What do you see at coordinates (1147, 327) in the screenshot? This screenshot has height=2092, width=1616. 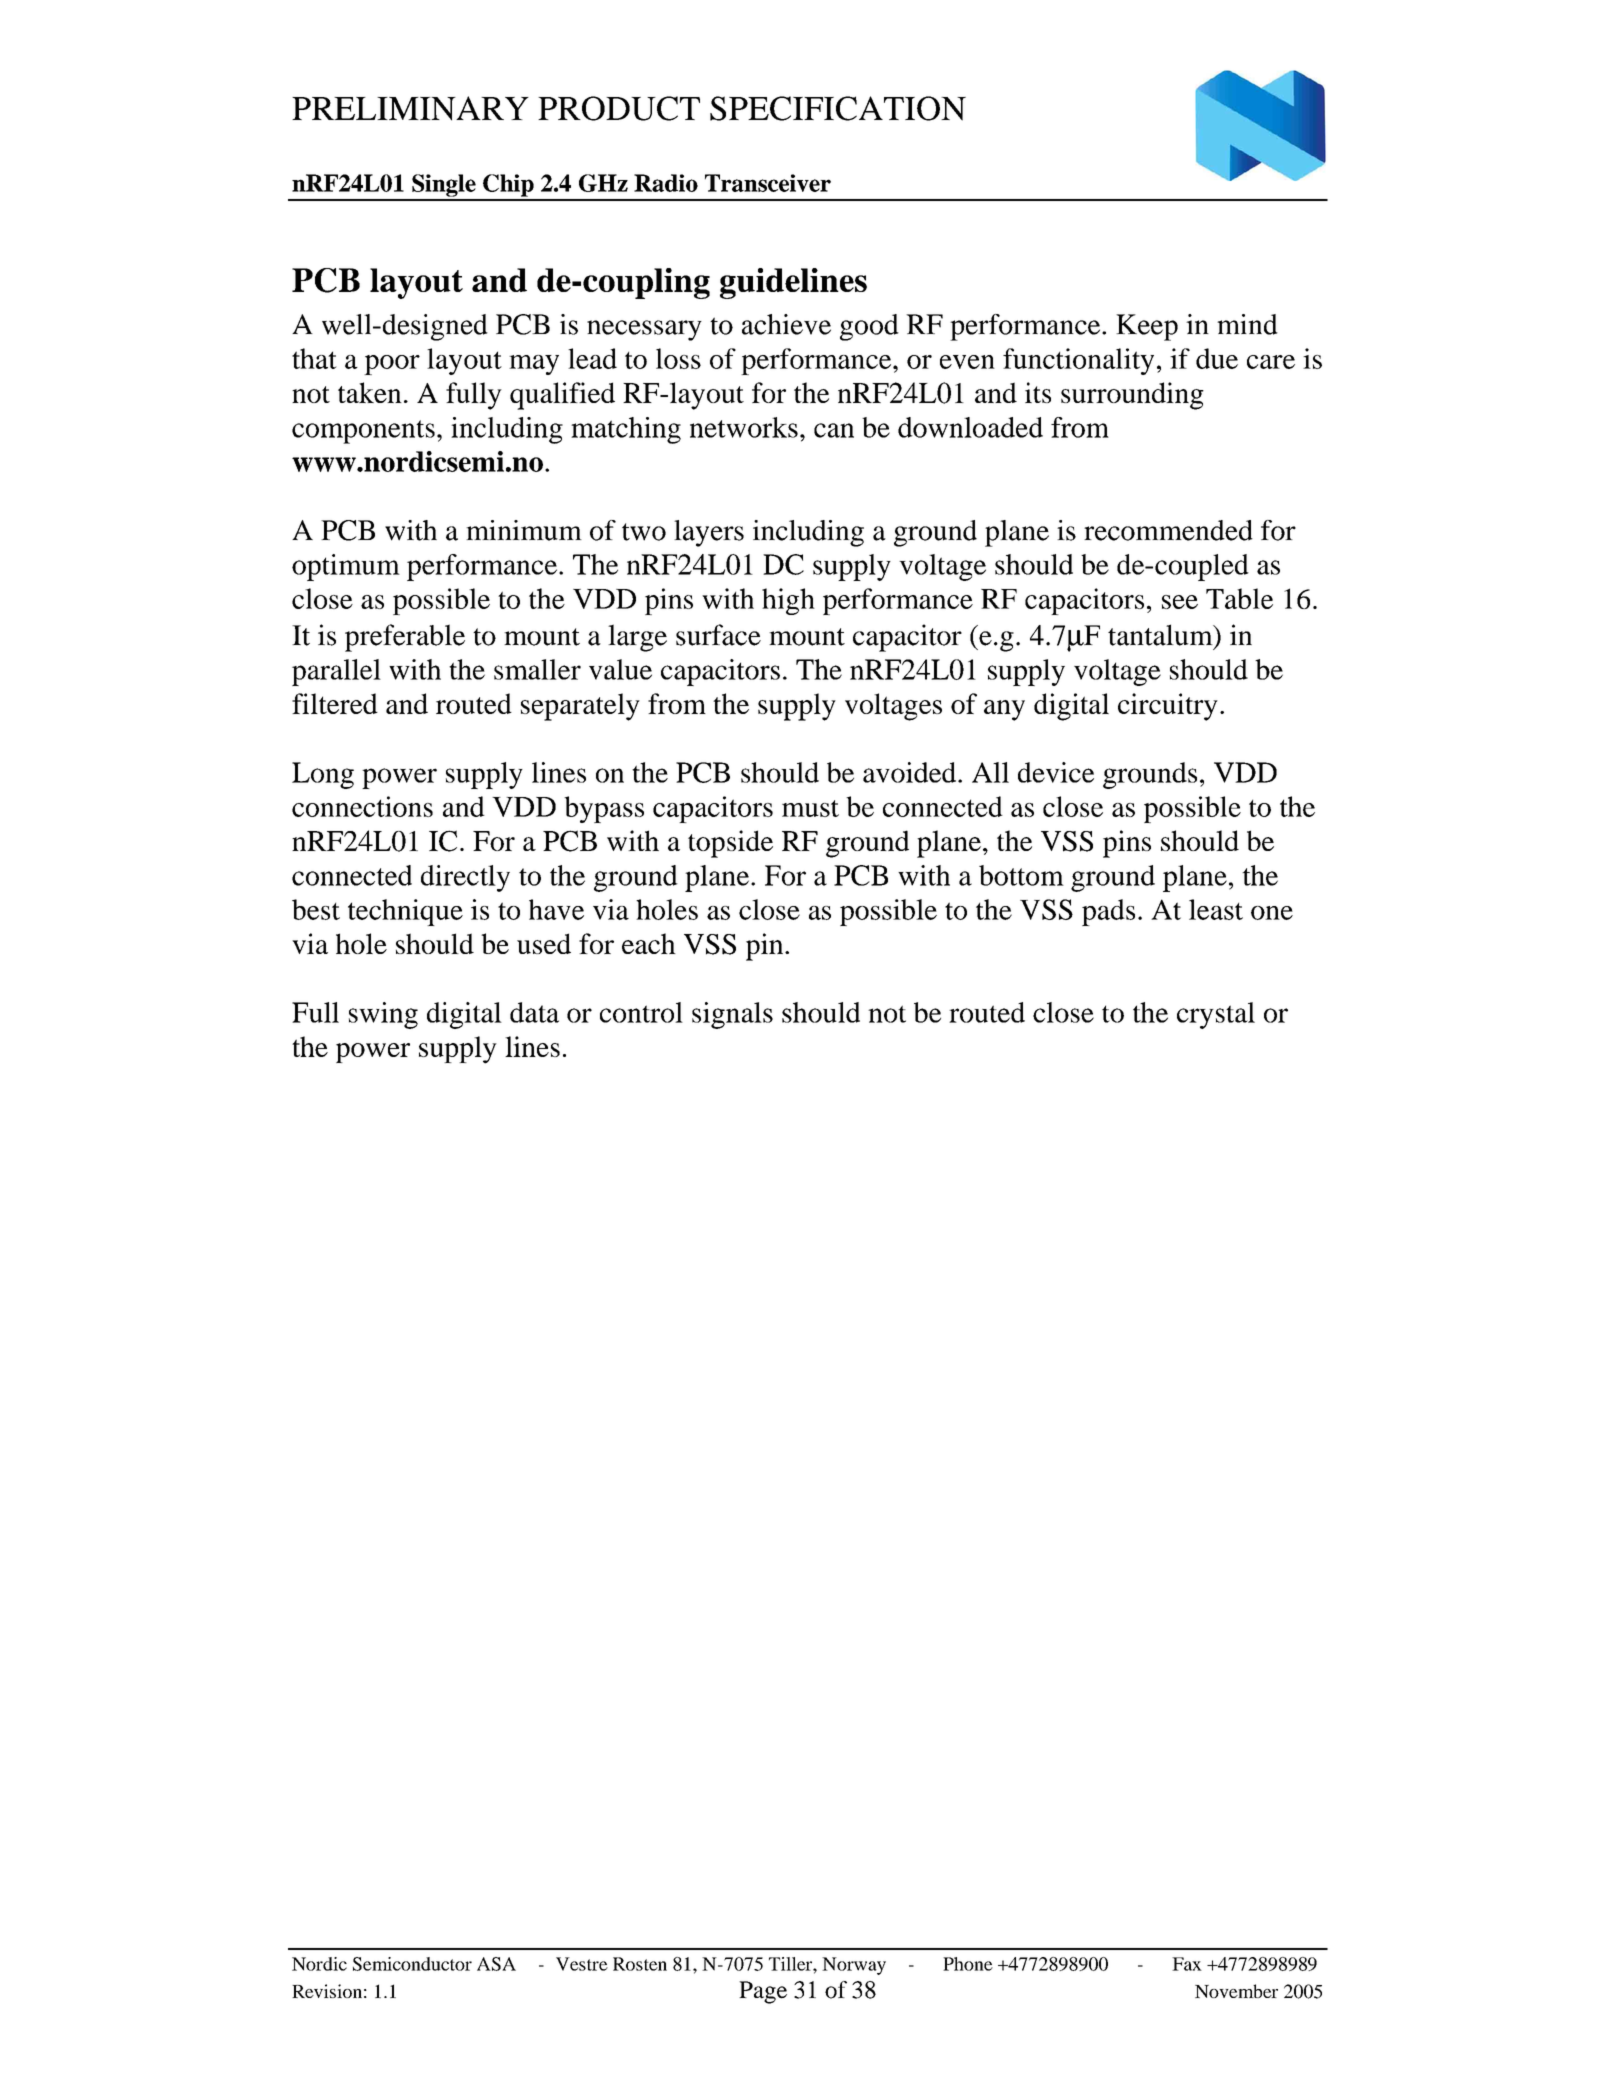 I see `Keep` at bounding box center [1147, 327].
